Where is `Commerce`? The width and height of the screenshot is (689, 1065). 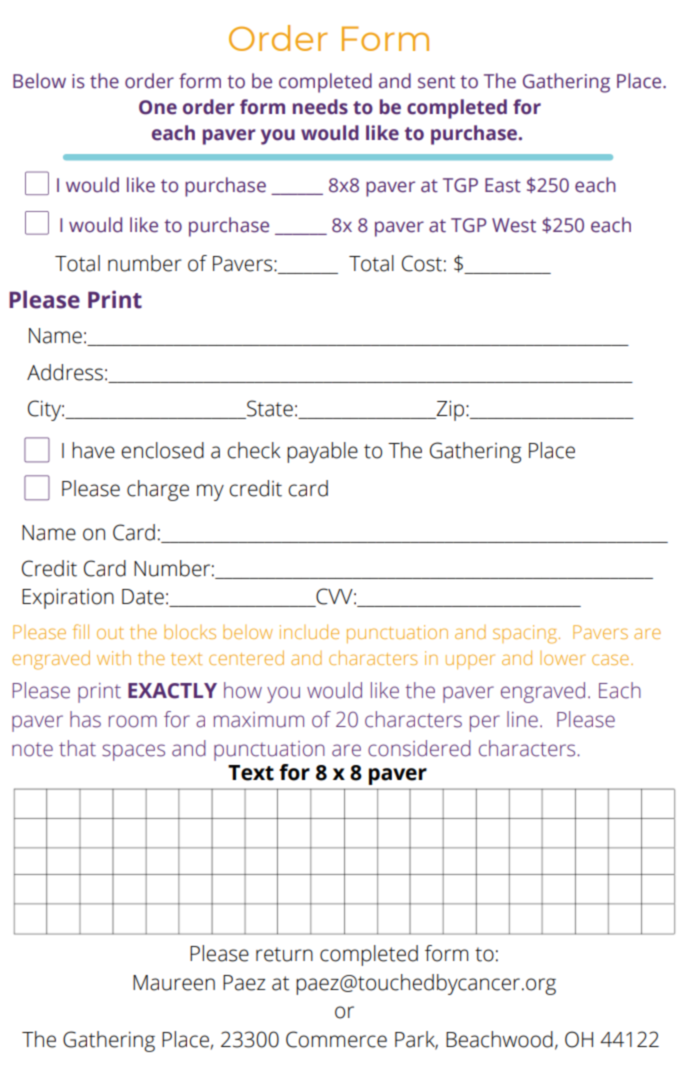
Commerce is located at coordinates (336, 1039).
